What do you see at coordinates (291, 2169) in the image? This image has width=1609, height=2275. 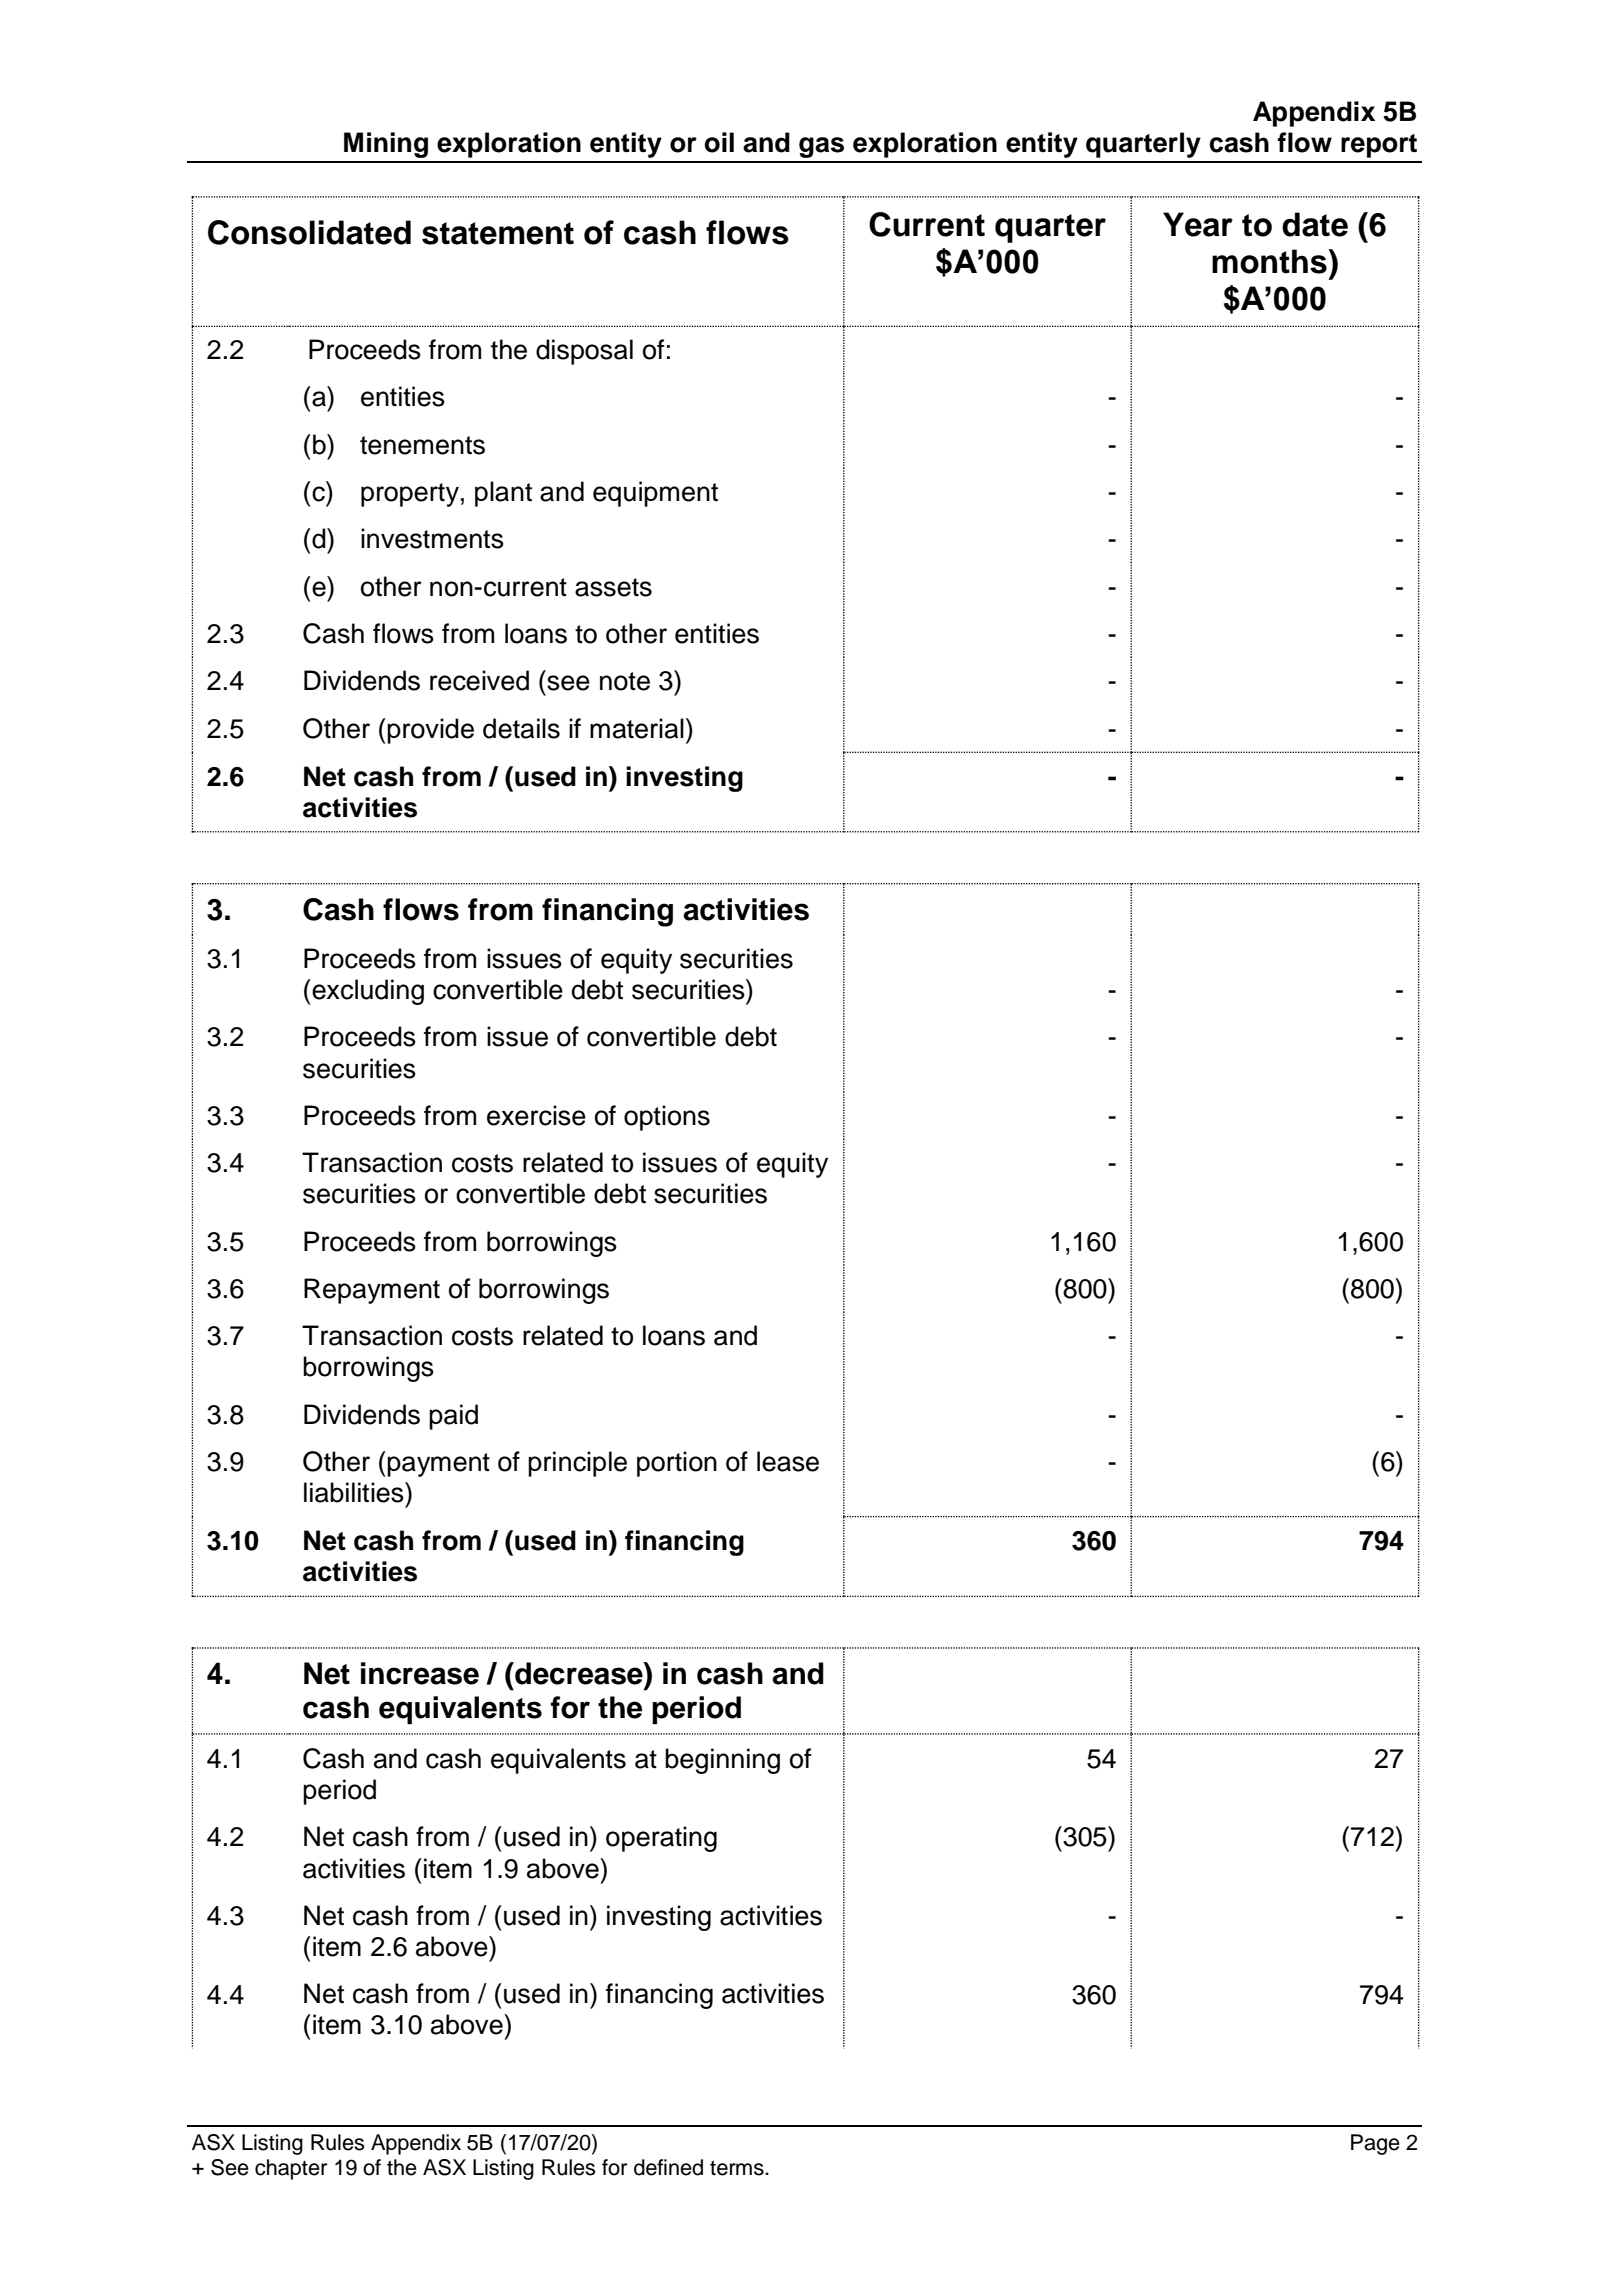 I see `chapter` at bounding box center [291, 2169].
